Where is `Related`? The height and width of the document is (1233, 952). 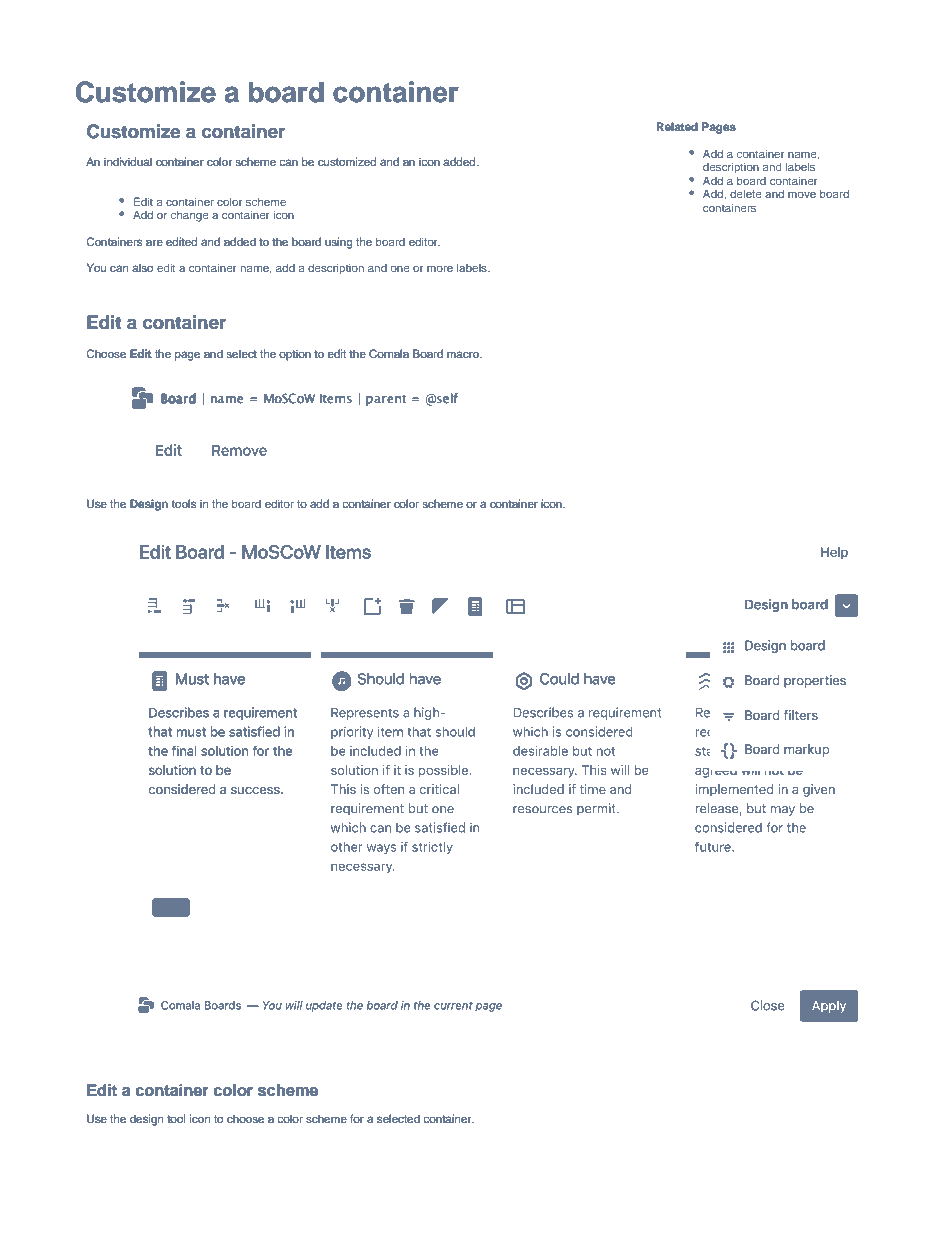 Related is located at coordinates (677, 126).
